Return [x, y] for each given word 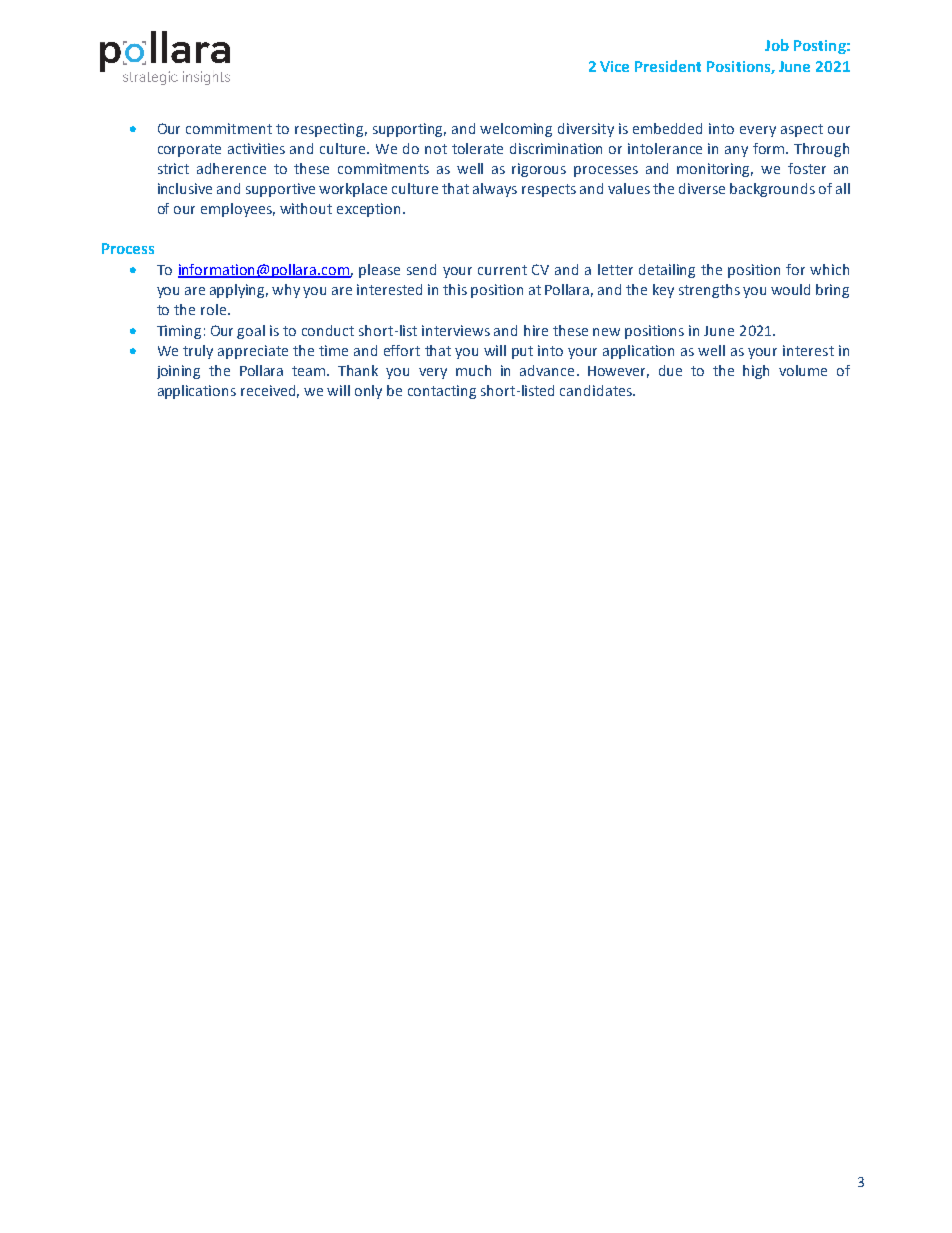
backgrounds [772, 190]
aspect [802, 130]
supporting [409, 130]
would [790, 289]
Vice [614, 66]
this [455, 289]
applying [239, 291]
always [495, 190]
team [310, 371]
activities [256, 148]
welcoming [516, 130]
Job [777, 45]
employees [238, 210]
